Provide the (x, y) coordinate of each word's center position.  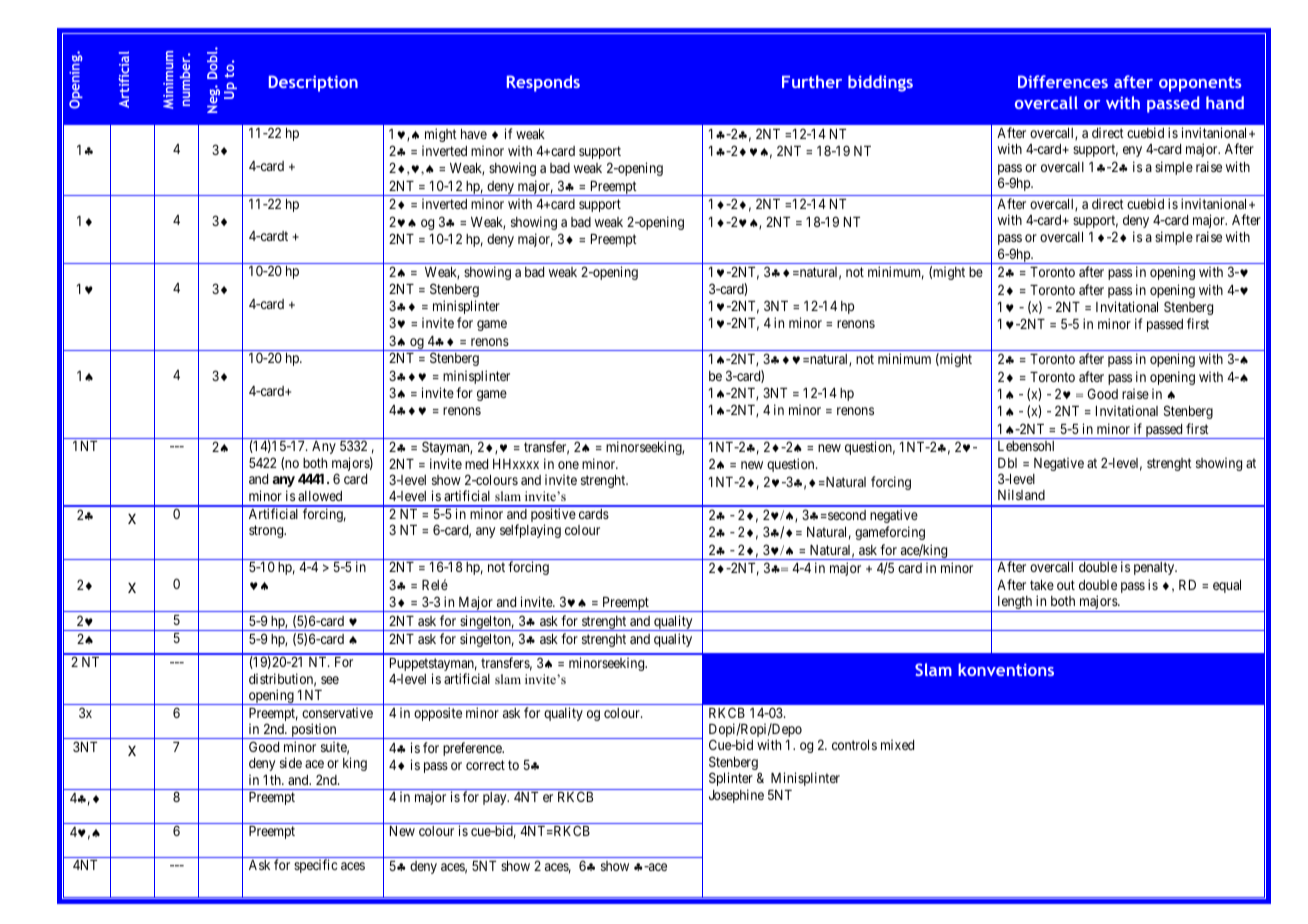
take (1042, 585)
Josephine (736, 796)
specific (315, 866)
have (474, 134)
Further (812, 81)
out (1066, 585)
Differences (1063, 81)
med (476, 464)
